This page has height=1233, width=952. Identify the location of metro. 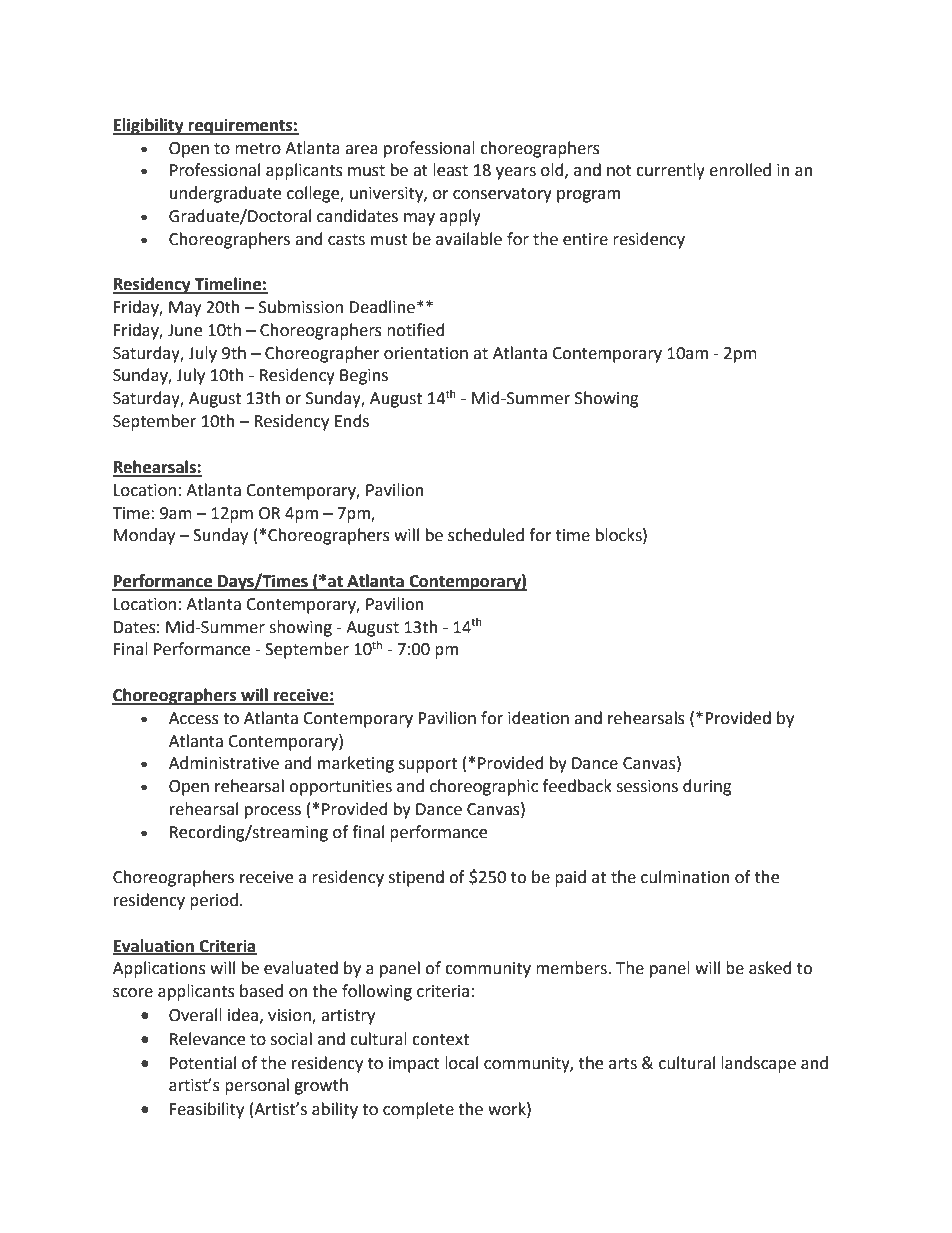
(258, 149).
